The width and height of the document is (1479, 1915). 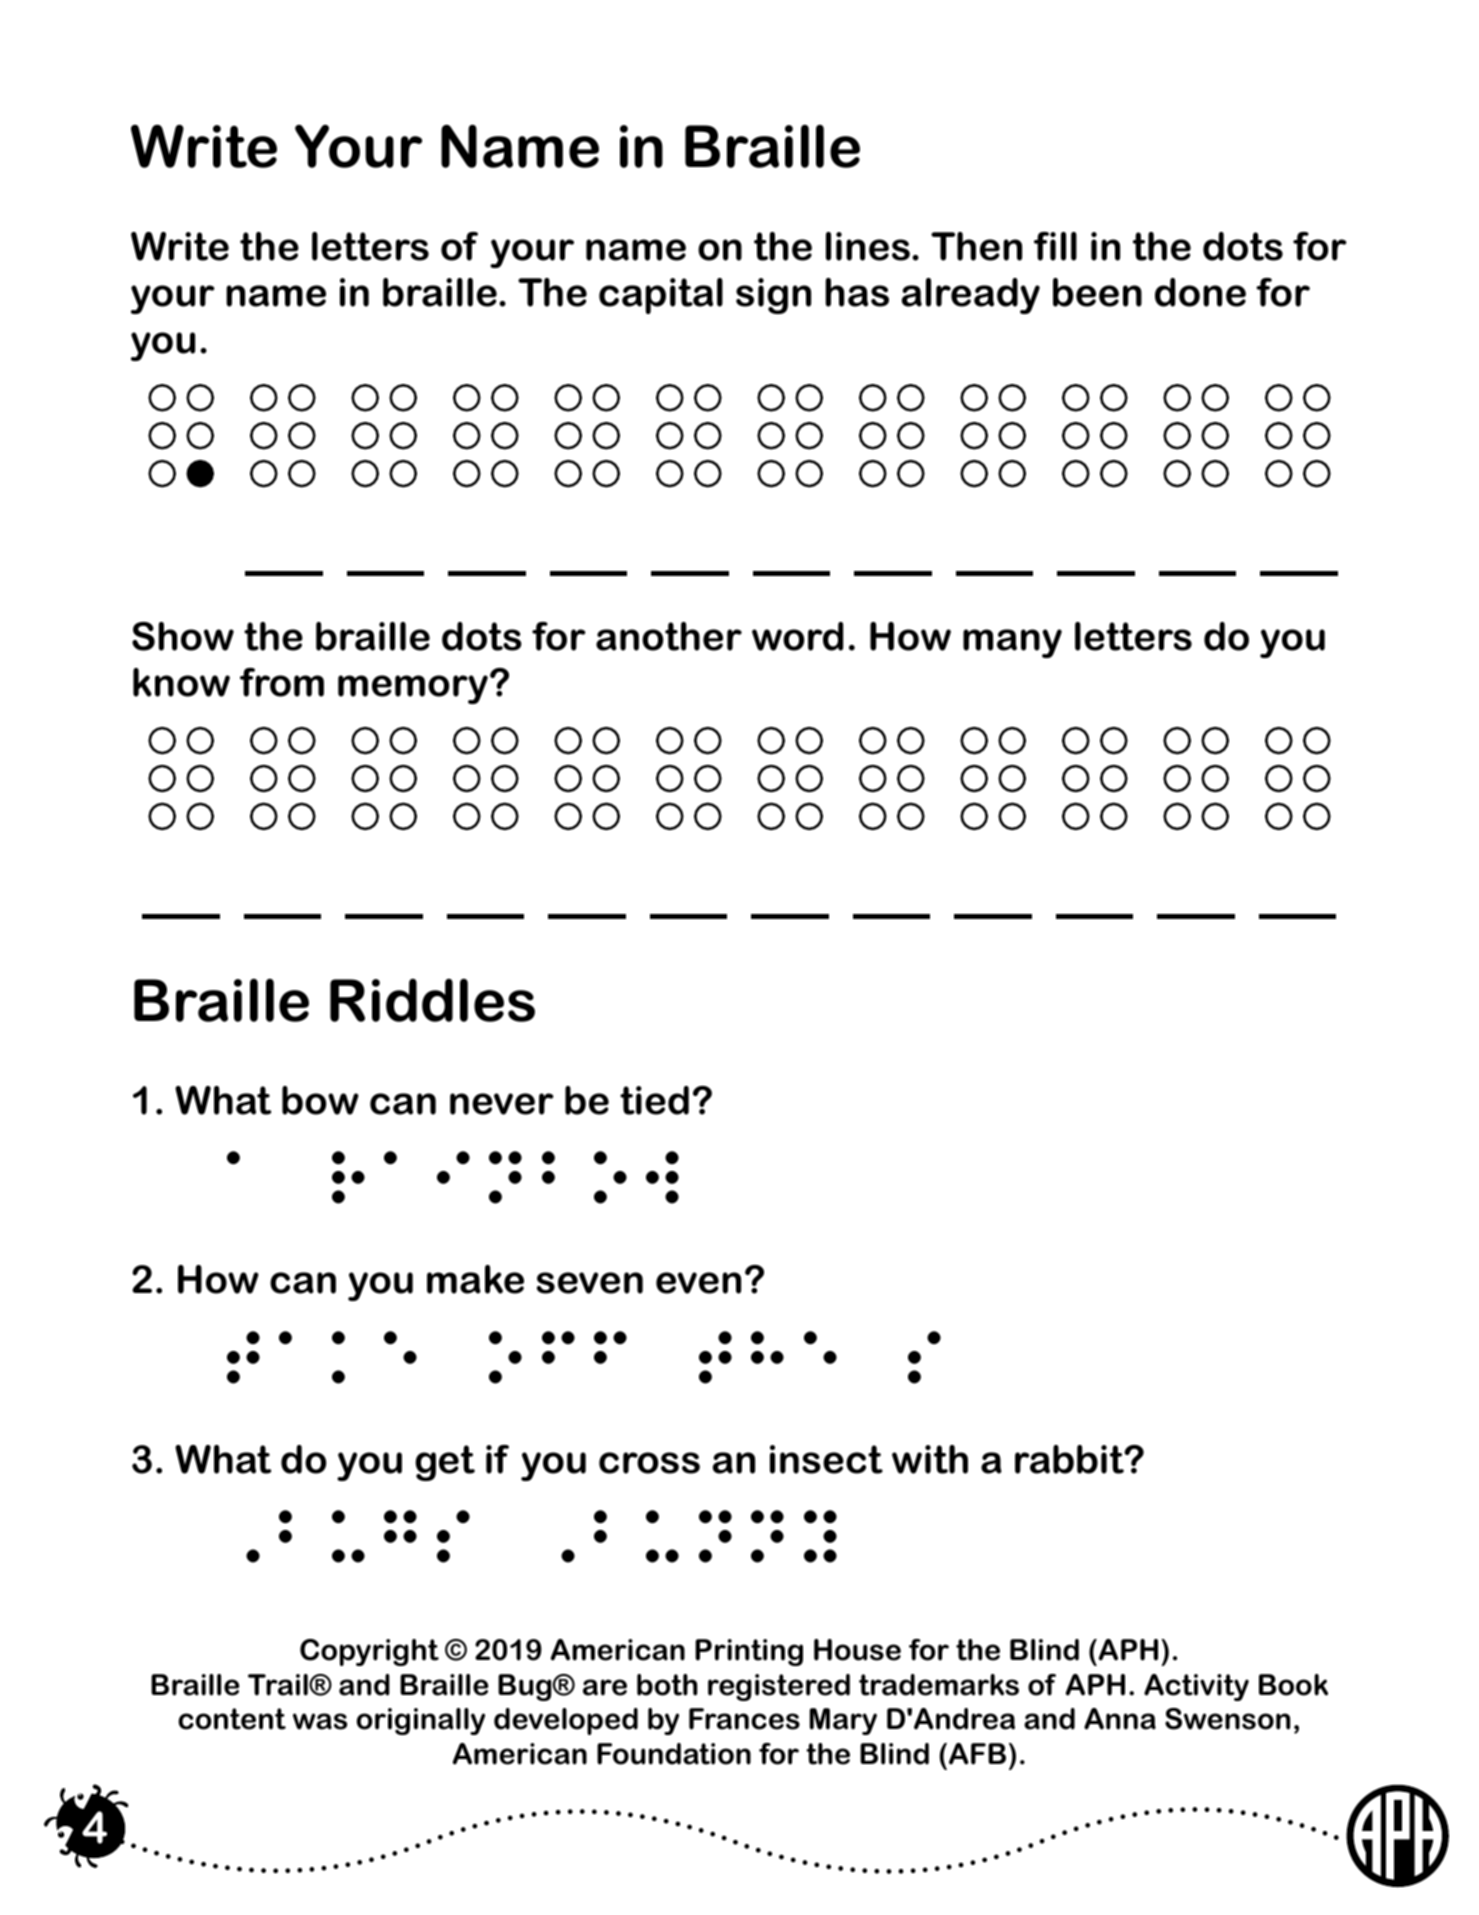 I want to click on tied, so click(x=654, y=1100).
